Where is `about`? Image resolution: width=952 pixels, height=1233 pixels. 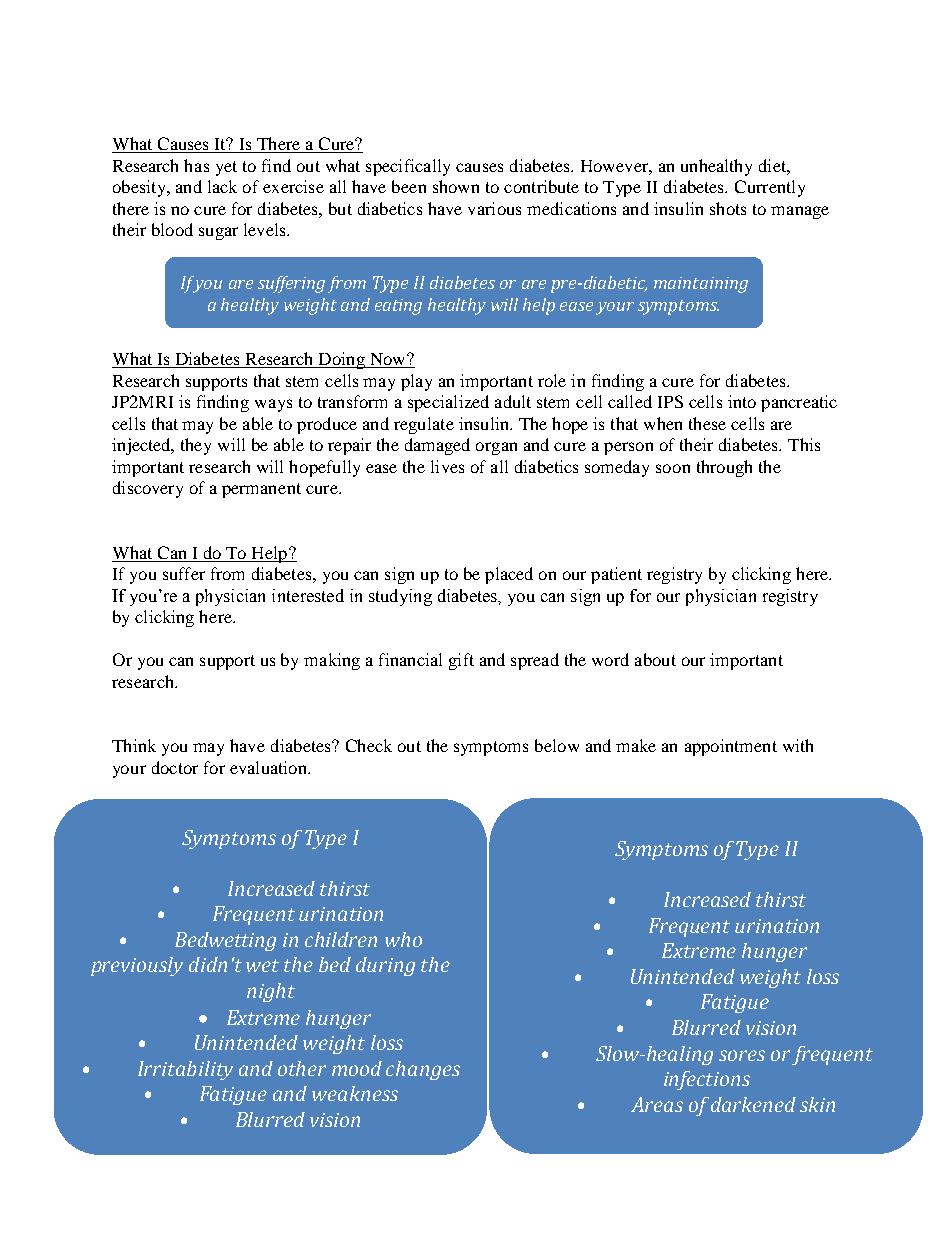
about is located at coordinates (655, 659).
